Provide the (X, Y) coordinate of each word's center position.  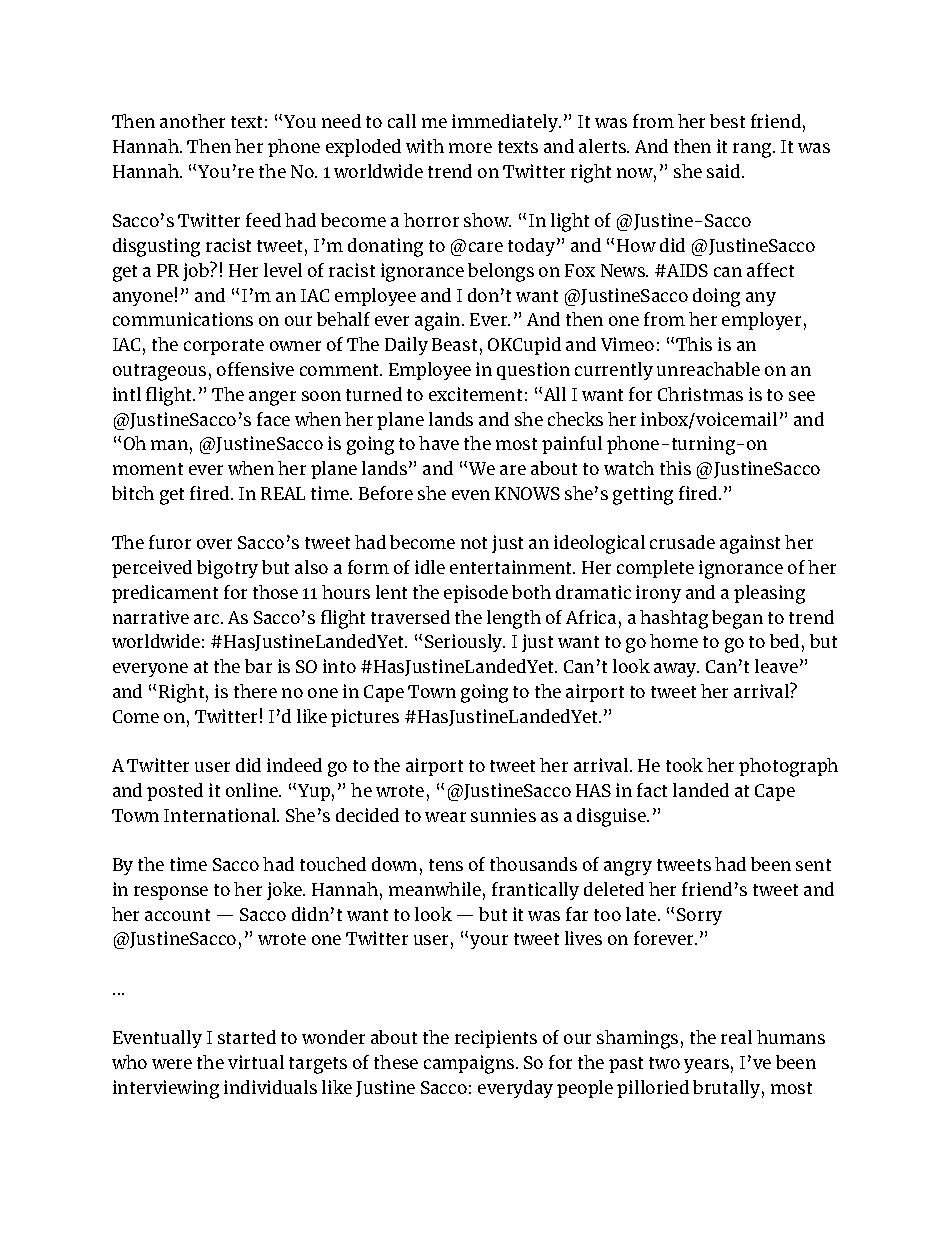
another (192, 121)
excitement (475, 394)
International (221, 815)
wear (445, 817)
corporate (224, 347)
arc (208, 619)
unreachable (708, 369)
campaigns (470, 1064)
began (737, 619)
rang (753, 150)
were (172, 1064)
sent (813, 865)
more (470, 148)
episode (476, 594)
